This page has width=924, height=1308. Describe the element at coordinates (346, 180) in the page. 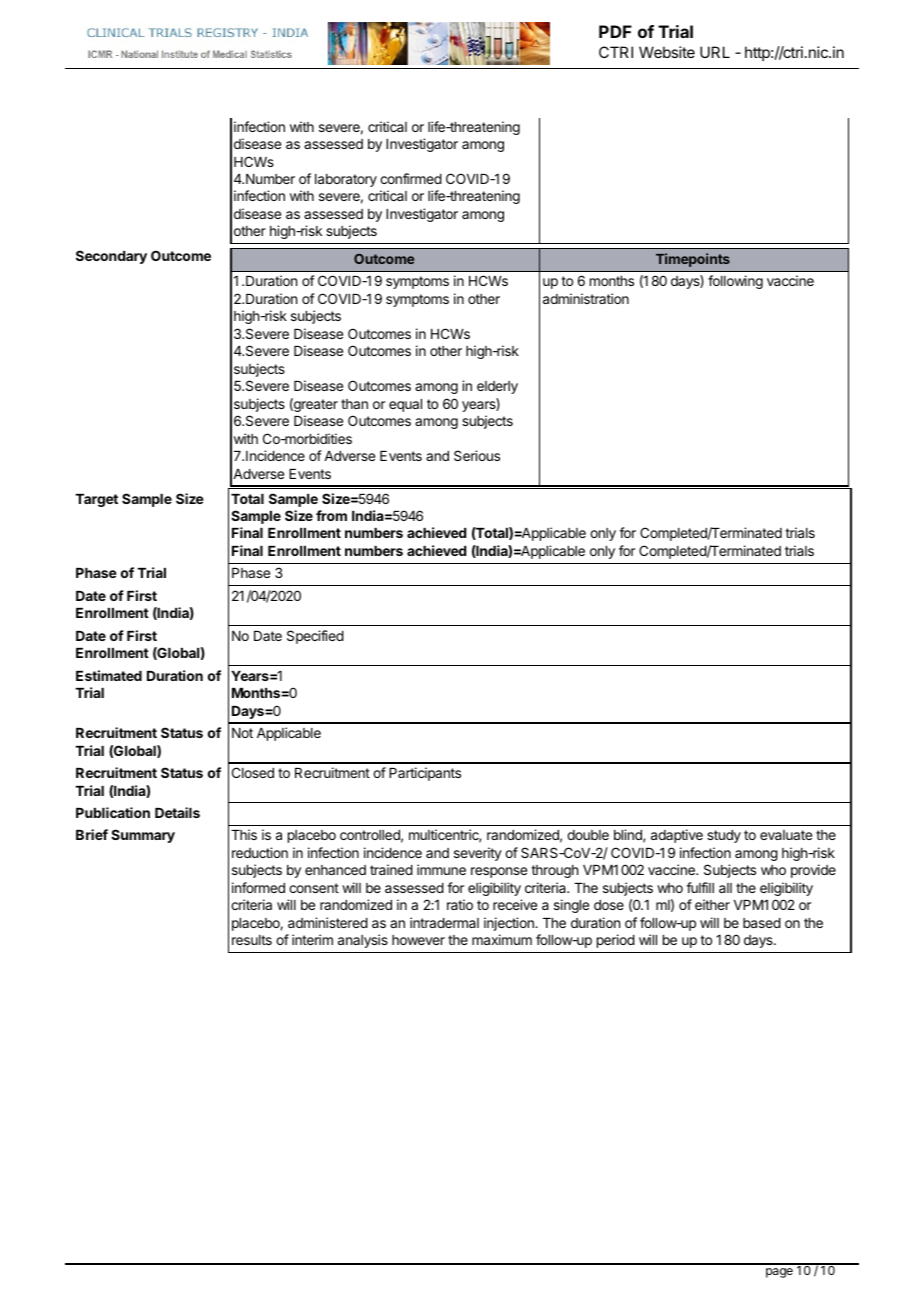

I see `laboratory` at that location.
